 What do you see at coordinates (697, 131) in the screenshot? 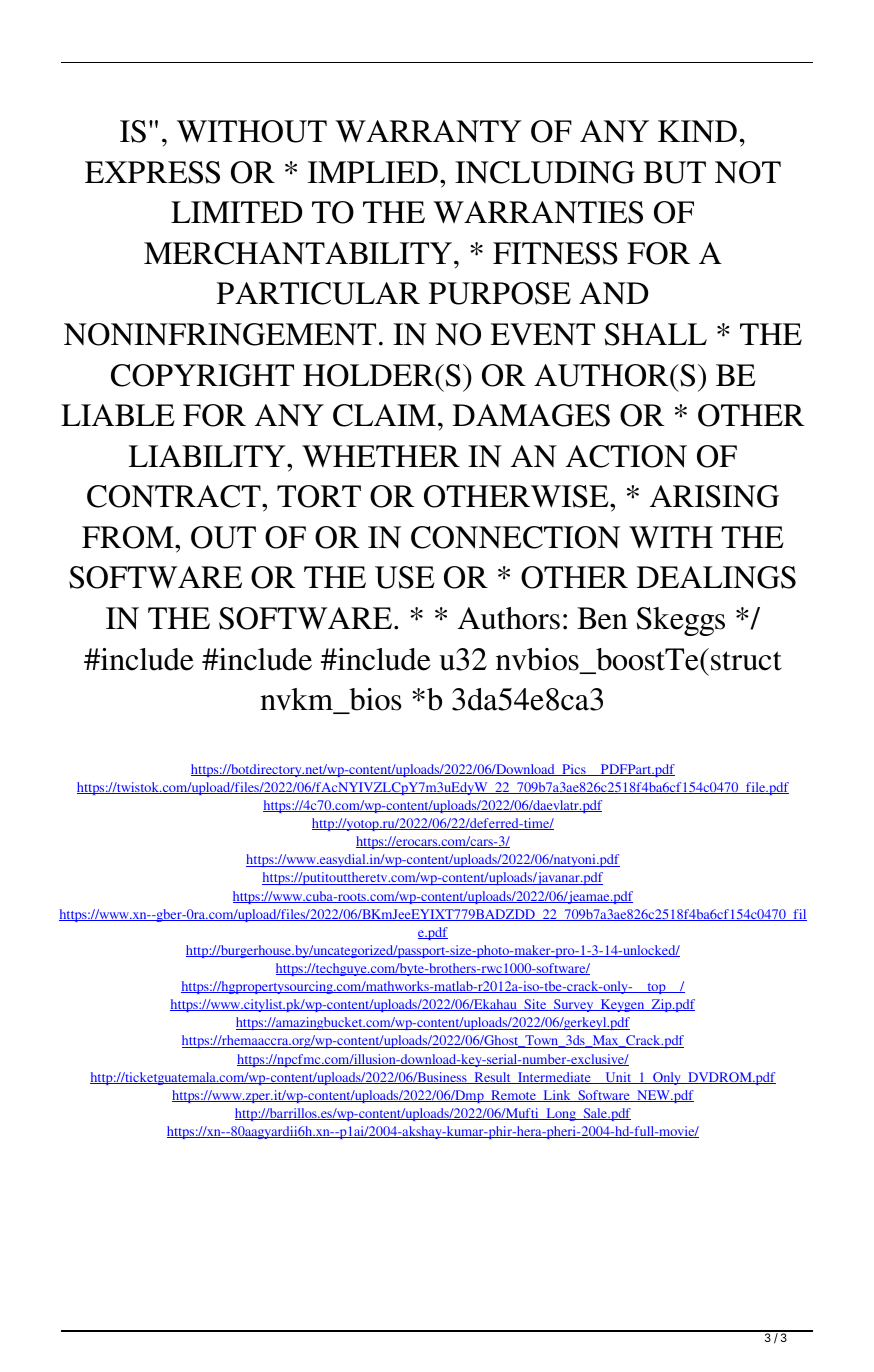
I see `KIND` at bounding box center [697, 131].
